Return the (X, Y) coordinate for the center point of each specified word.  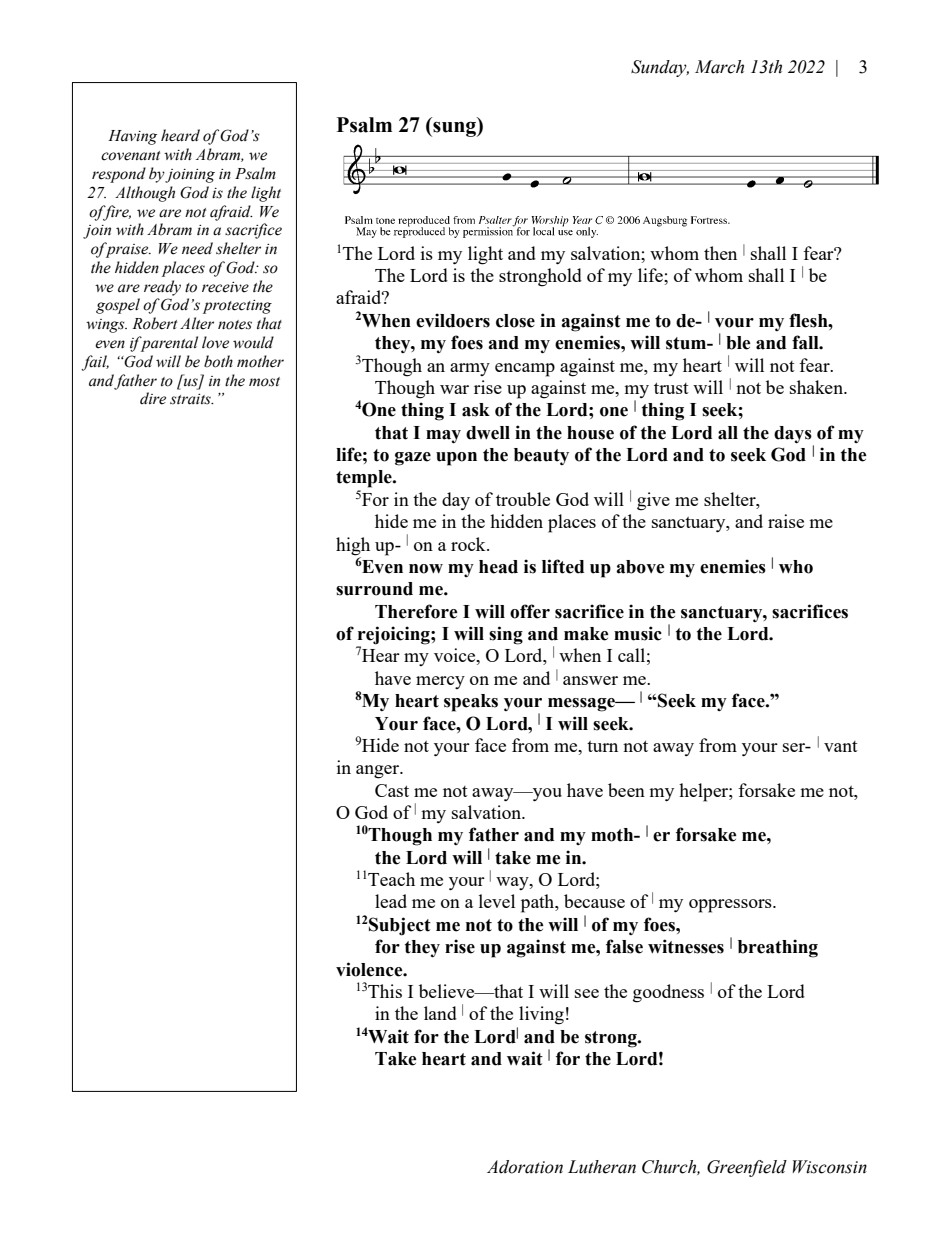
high (353, 546)
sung (454, 129)
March (719, 67)
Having (132, 137)
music (638, 633)
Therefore (416, 611)
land (440, 1013)
